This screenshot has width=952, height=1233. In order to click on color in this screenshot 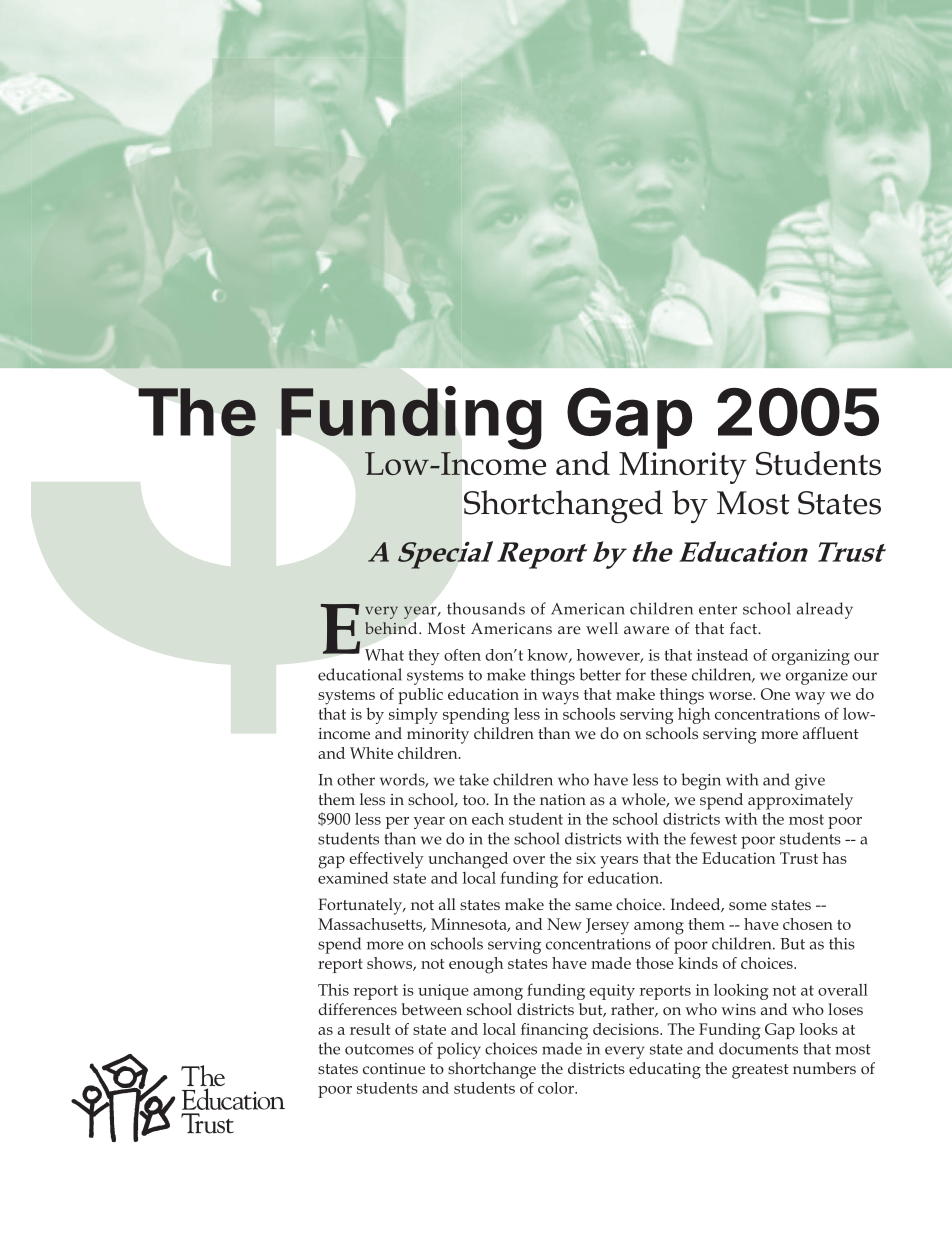, I will do `click(557, 1088)`.
